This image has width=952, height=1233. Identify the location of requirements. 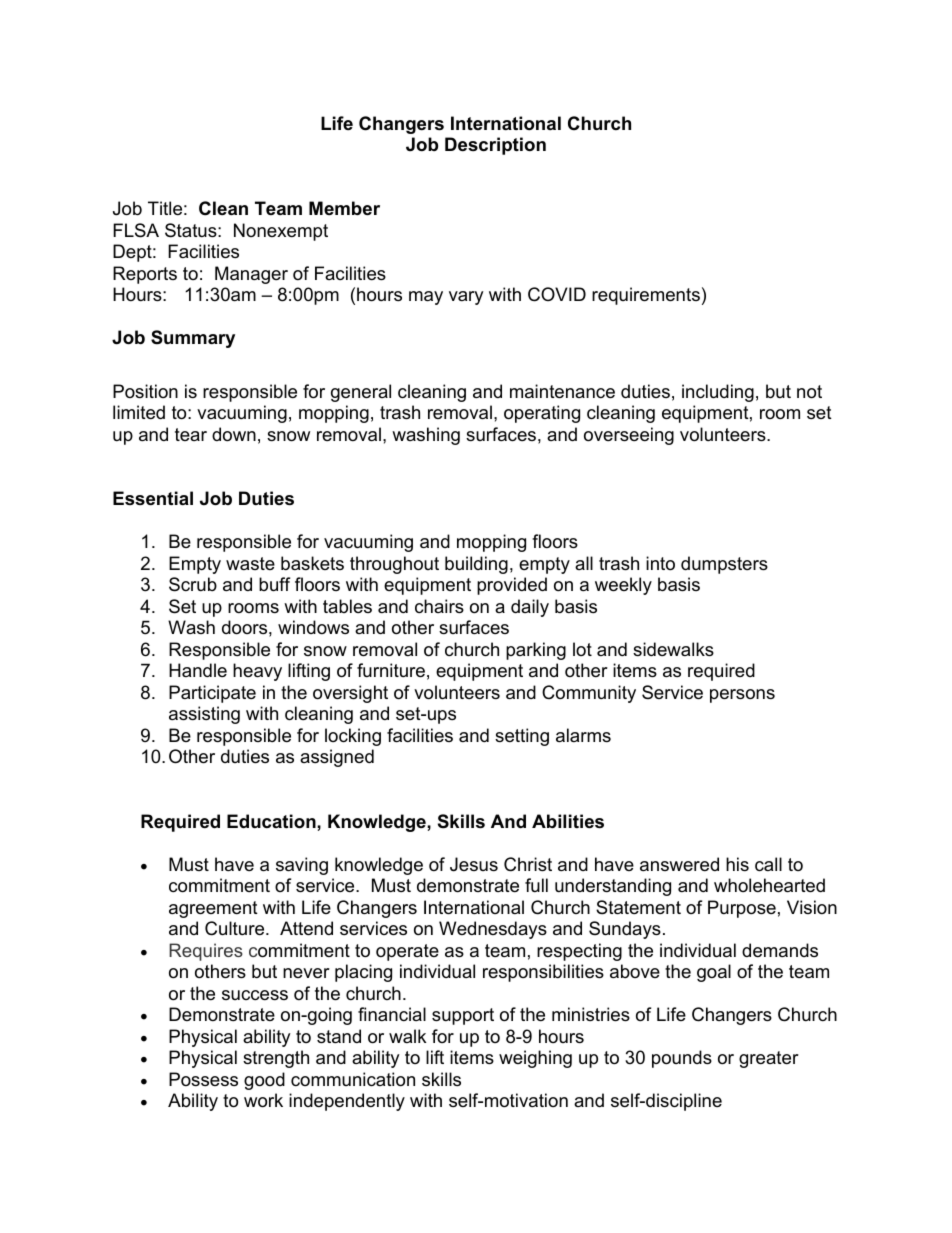
(646, 296).
